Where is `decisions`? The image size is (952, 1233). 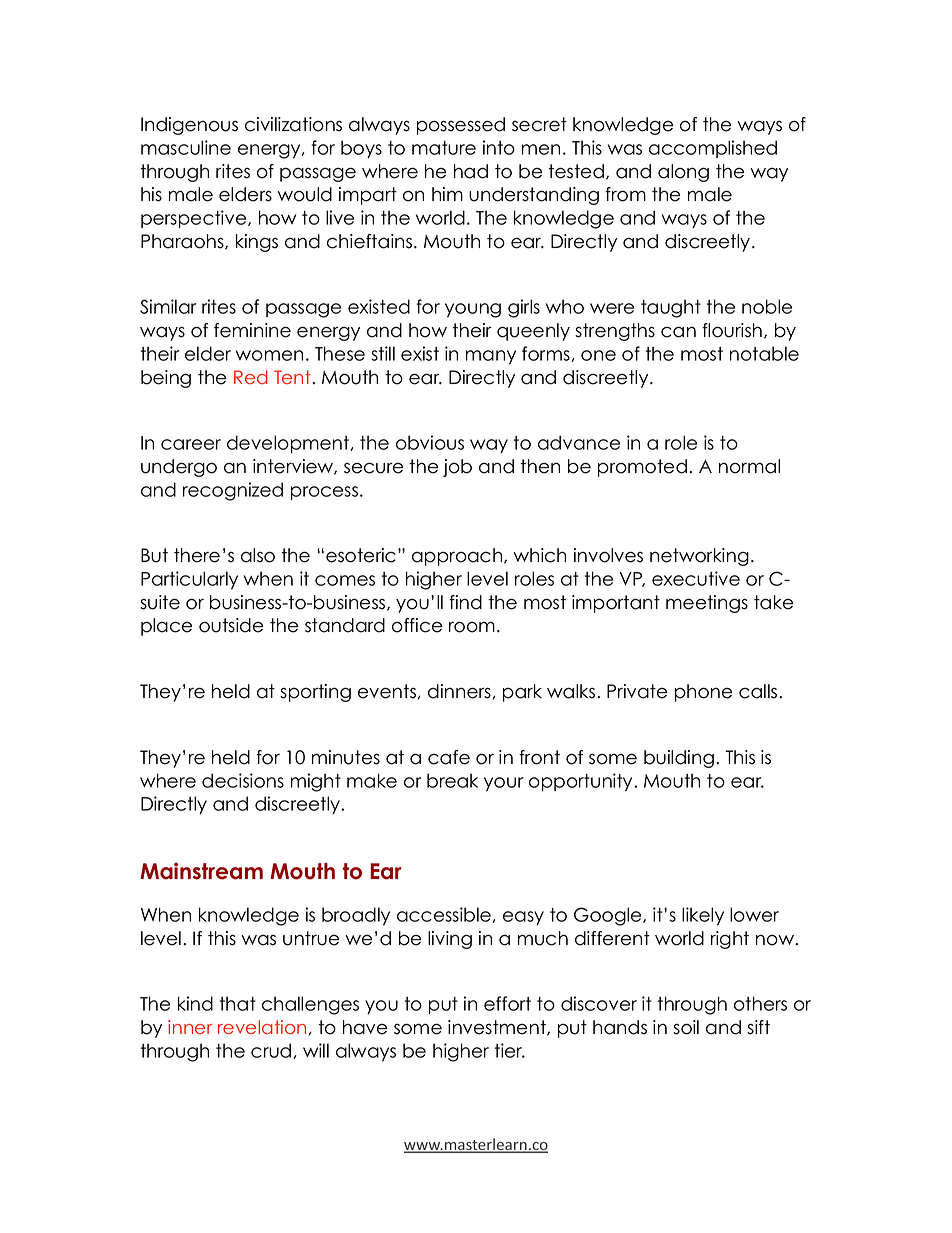
decisions is located at coordinates (243, 780).
